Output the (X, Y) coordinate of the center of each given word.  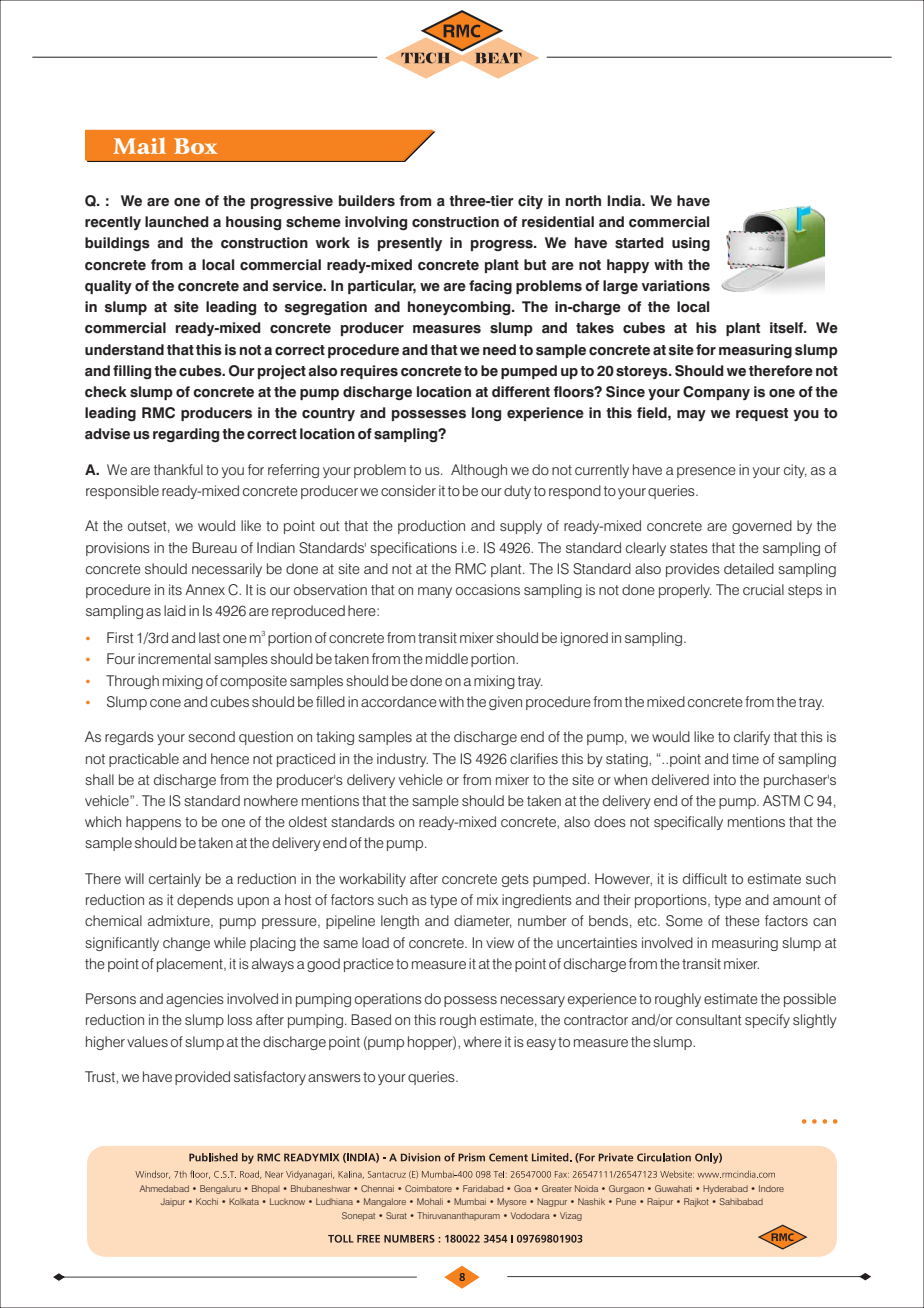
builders (367, 201)
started (639, 243)
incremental (174, 658)
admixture (180, 921)
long (486, 414)
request (762, 414)
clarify (752, 738)
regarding (186, 435)
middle (447, 658)
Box (196, 146)
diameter (483, 921)
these (742, 920)
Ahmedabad (164, 1188)
